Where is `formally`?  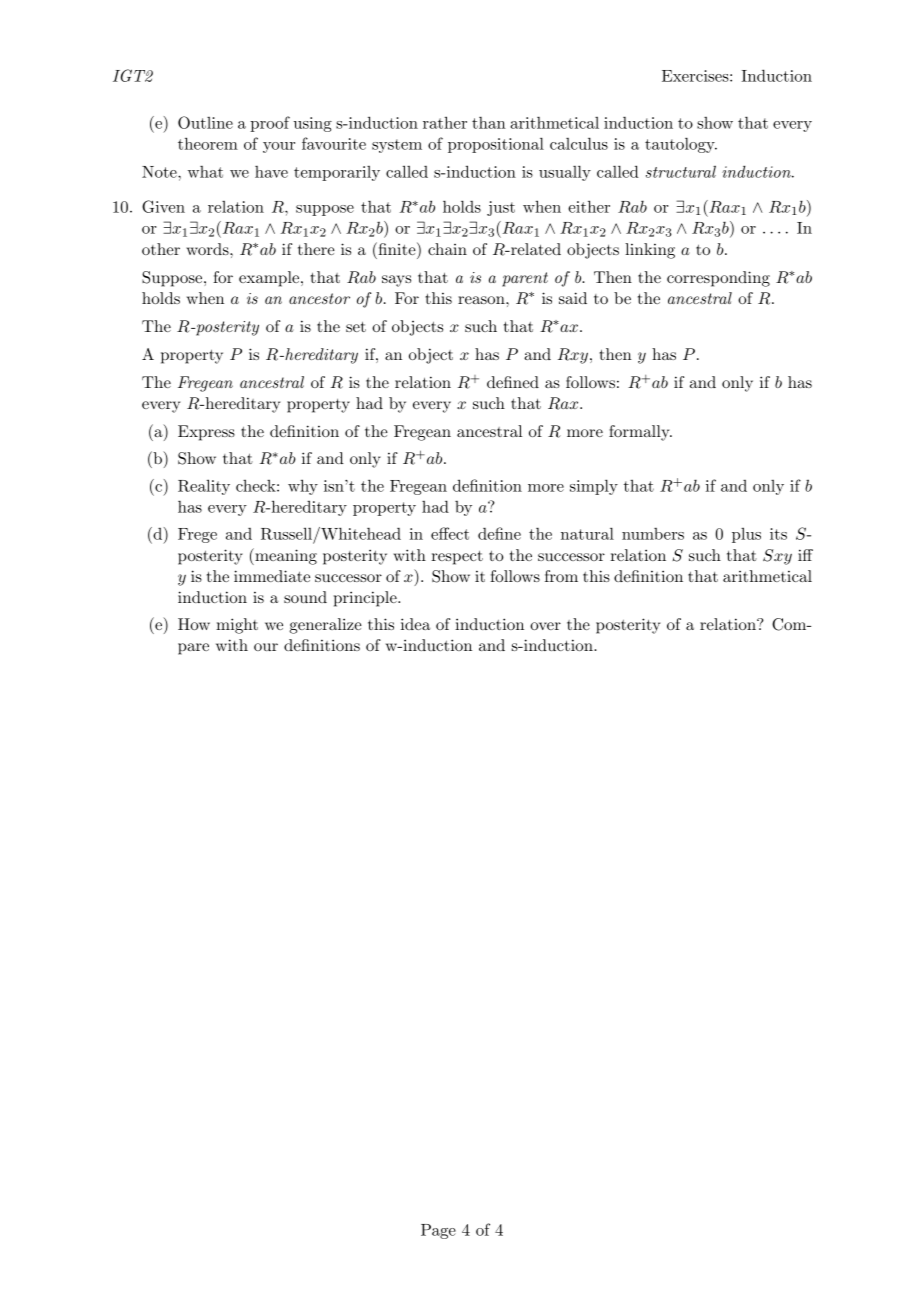
formally is located at coordinates (640, 433).
